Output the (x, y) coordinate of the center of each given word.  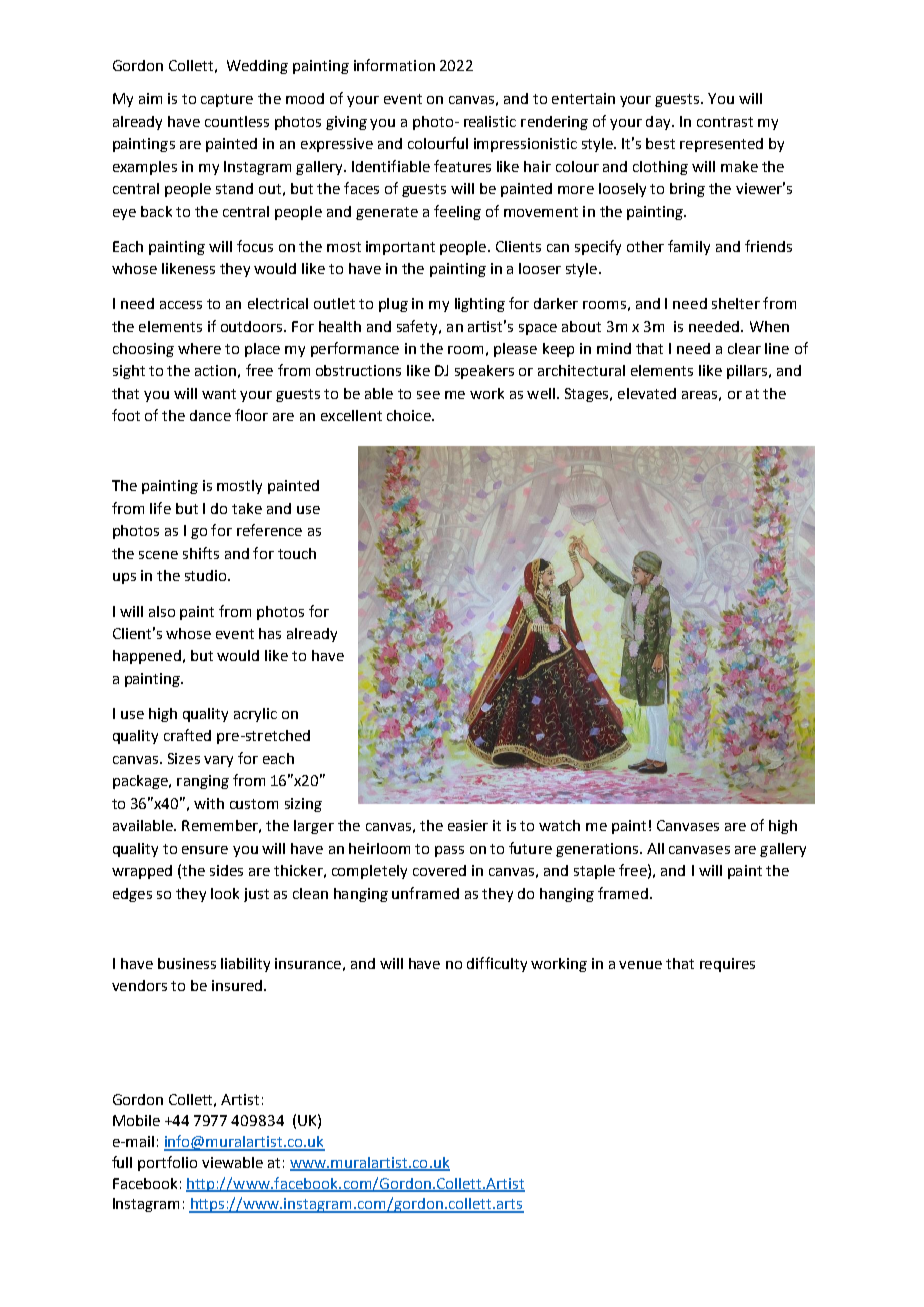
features (462, 166)
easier (468, 825)
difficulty (497, 964)
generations (597, 850)
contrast (725, 122)
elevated (647, 393)
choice (410, 415)
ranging (203, 782)
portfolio (167, 1163)
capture (227, 100)
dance (210, 415)
